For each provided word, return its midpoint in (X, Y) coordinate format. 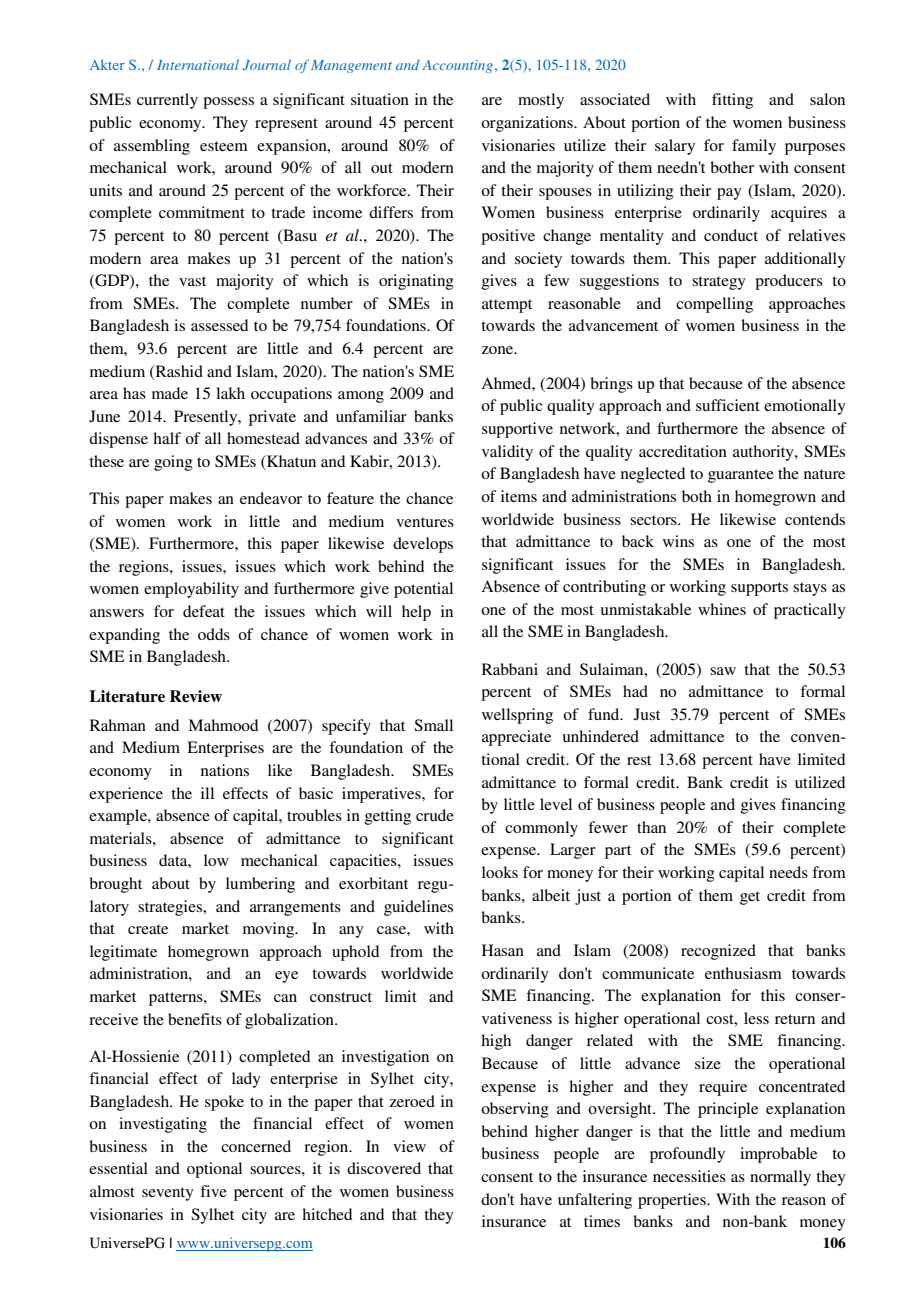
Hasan (503, 950)
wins (678, 541)
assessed (219, 325)
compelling (714, 305)
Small (433, 725)
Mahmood (223, 725)
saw (723, 671)
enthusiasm (743, 973)
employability (191, 590)
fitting (732, 101)
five (213, 1191)
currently (167, 101)
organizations (528, 124)
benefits (195, 1019)
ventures (425, 522)
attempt (507, 306)
